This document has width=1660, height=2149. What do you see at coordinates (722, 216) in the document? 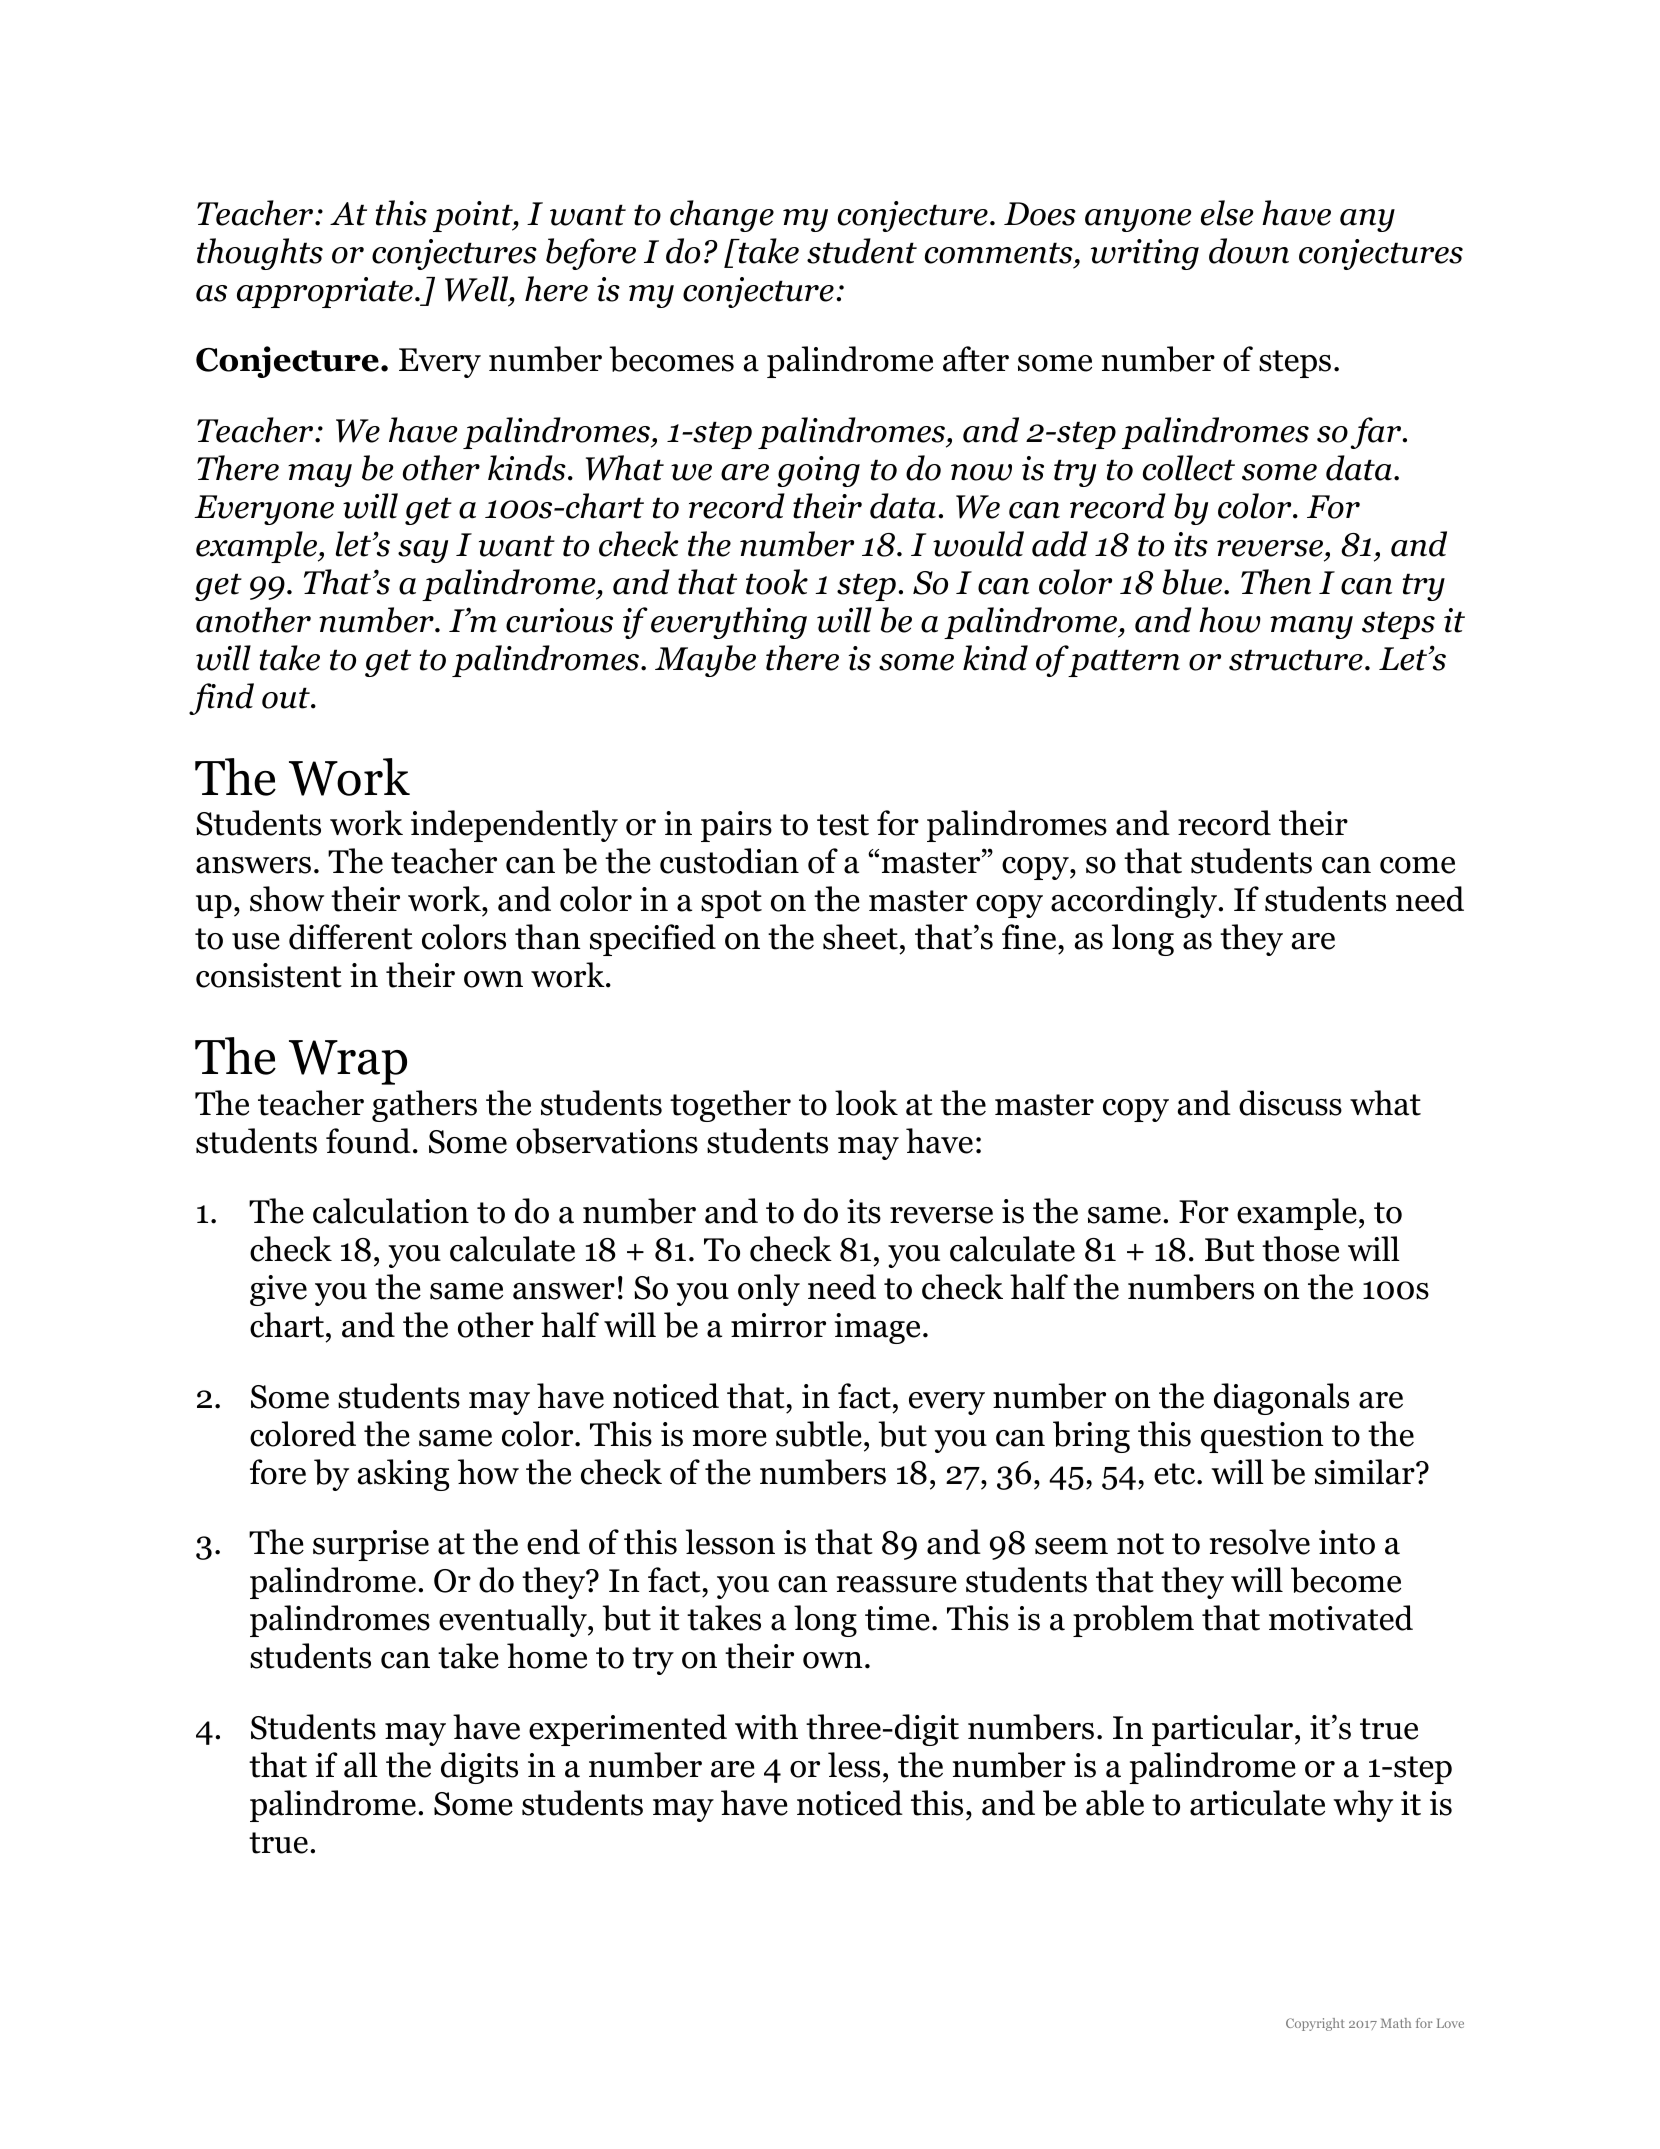
I see `change` at bounding box center [722, 216].
